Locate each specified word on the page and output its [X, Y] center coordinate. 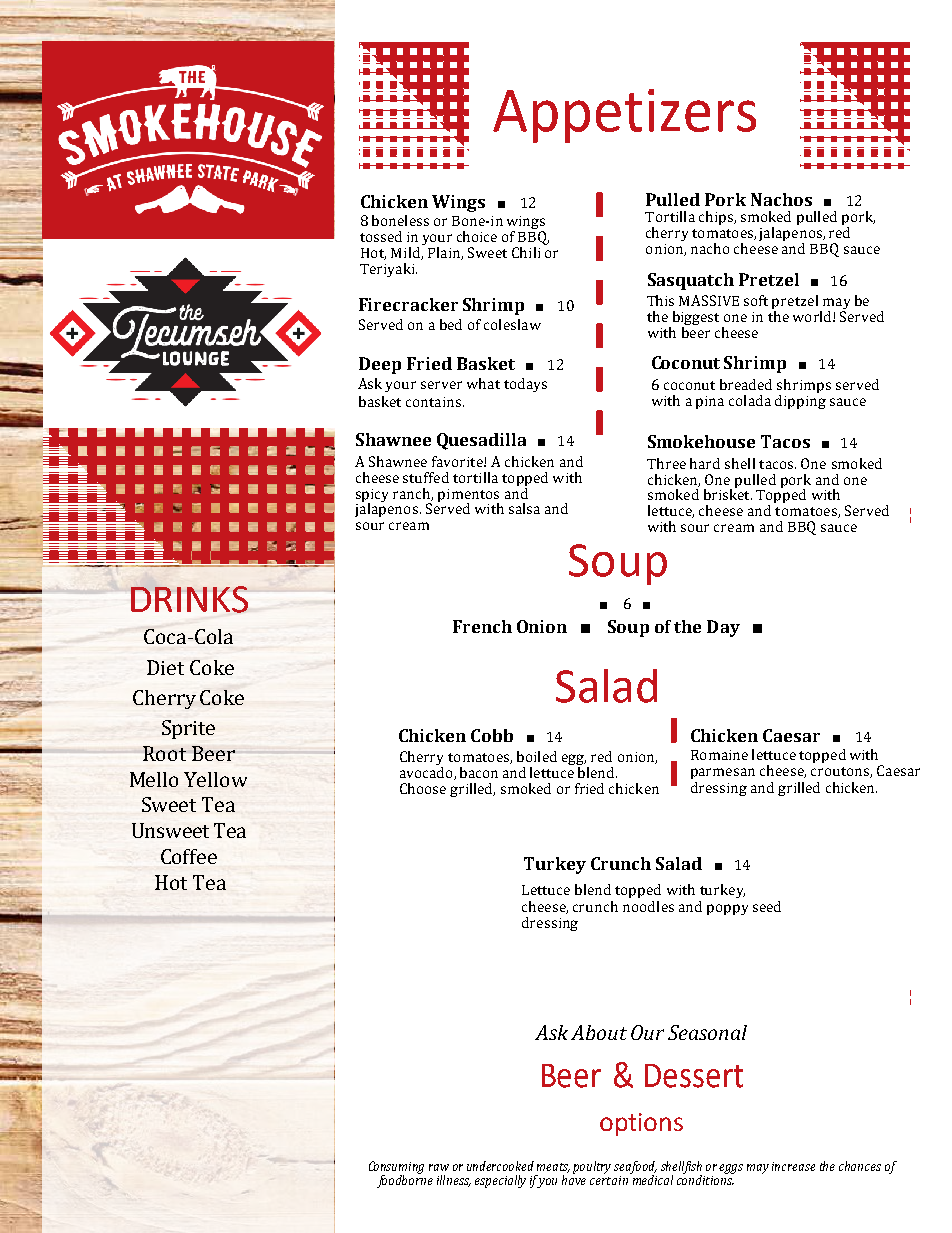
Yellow [215, 779]
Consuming [396, 1168]
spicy [372, 496]
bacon [479, 772]
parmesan [723, 773]
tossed [381, 236]
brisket [728, 493]
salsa [524, 508]
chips [717, 218]
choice [477, 236]
